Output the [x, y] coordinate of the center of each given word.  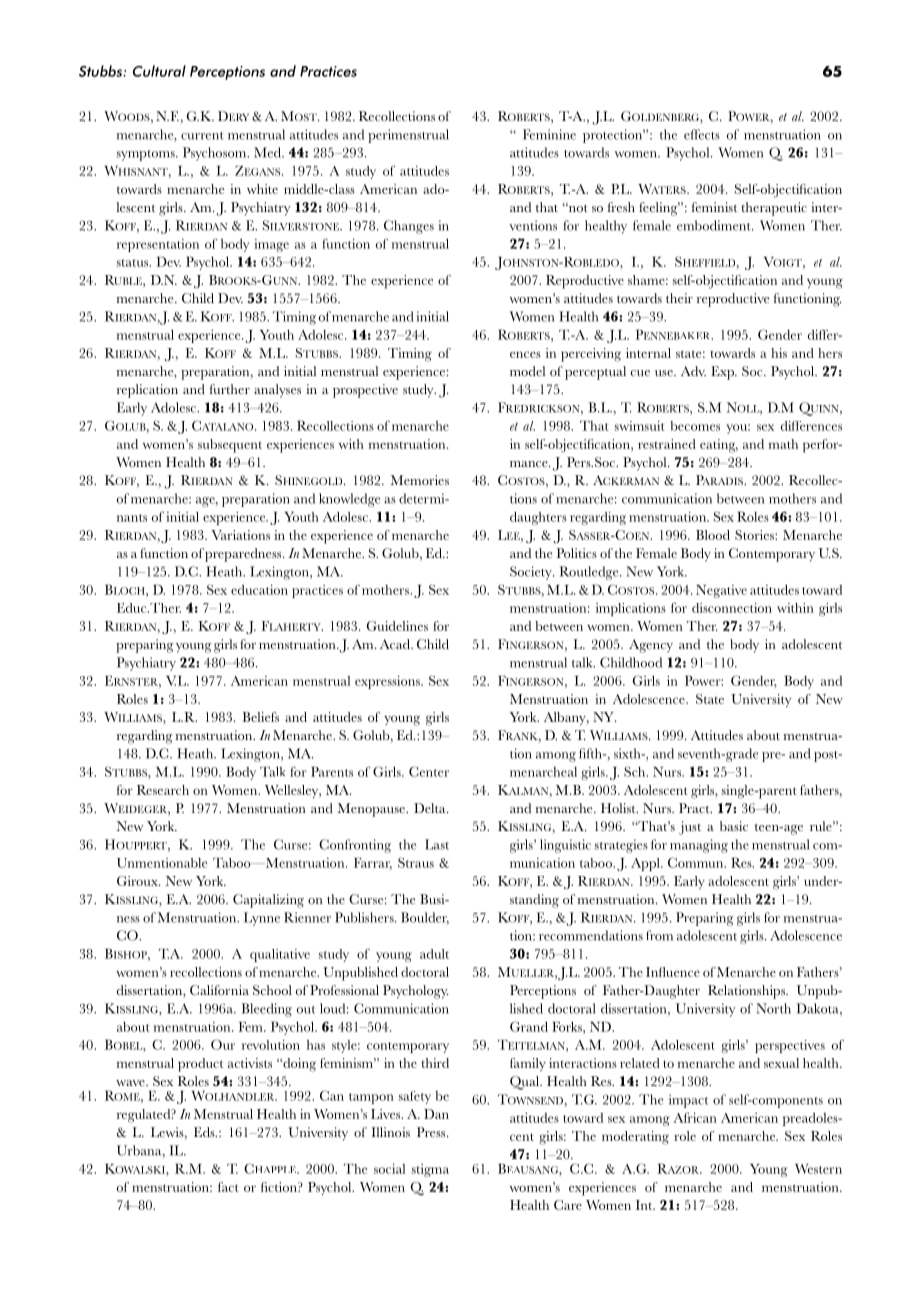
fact [228, 1187]
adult [434, 954]
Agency [651, 646]
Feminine [549, 134]
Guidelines [397, 626]
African [695, 1117]
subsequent [230, 446]
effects [702, 134]
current [202, 136]
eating [719, 446]
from [659, 935]
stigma [430, 1170]
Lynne [262, 919]
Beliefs [260, 717]
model [527, 371]
